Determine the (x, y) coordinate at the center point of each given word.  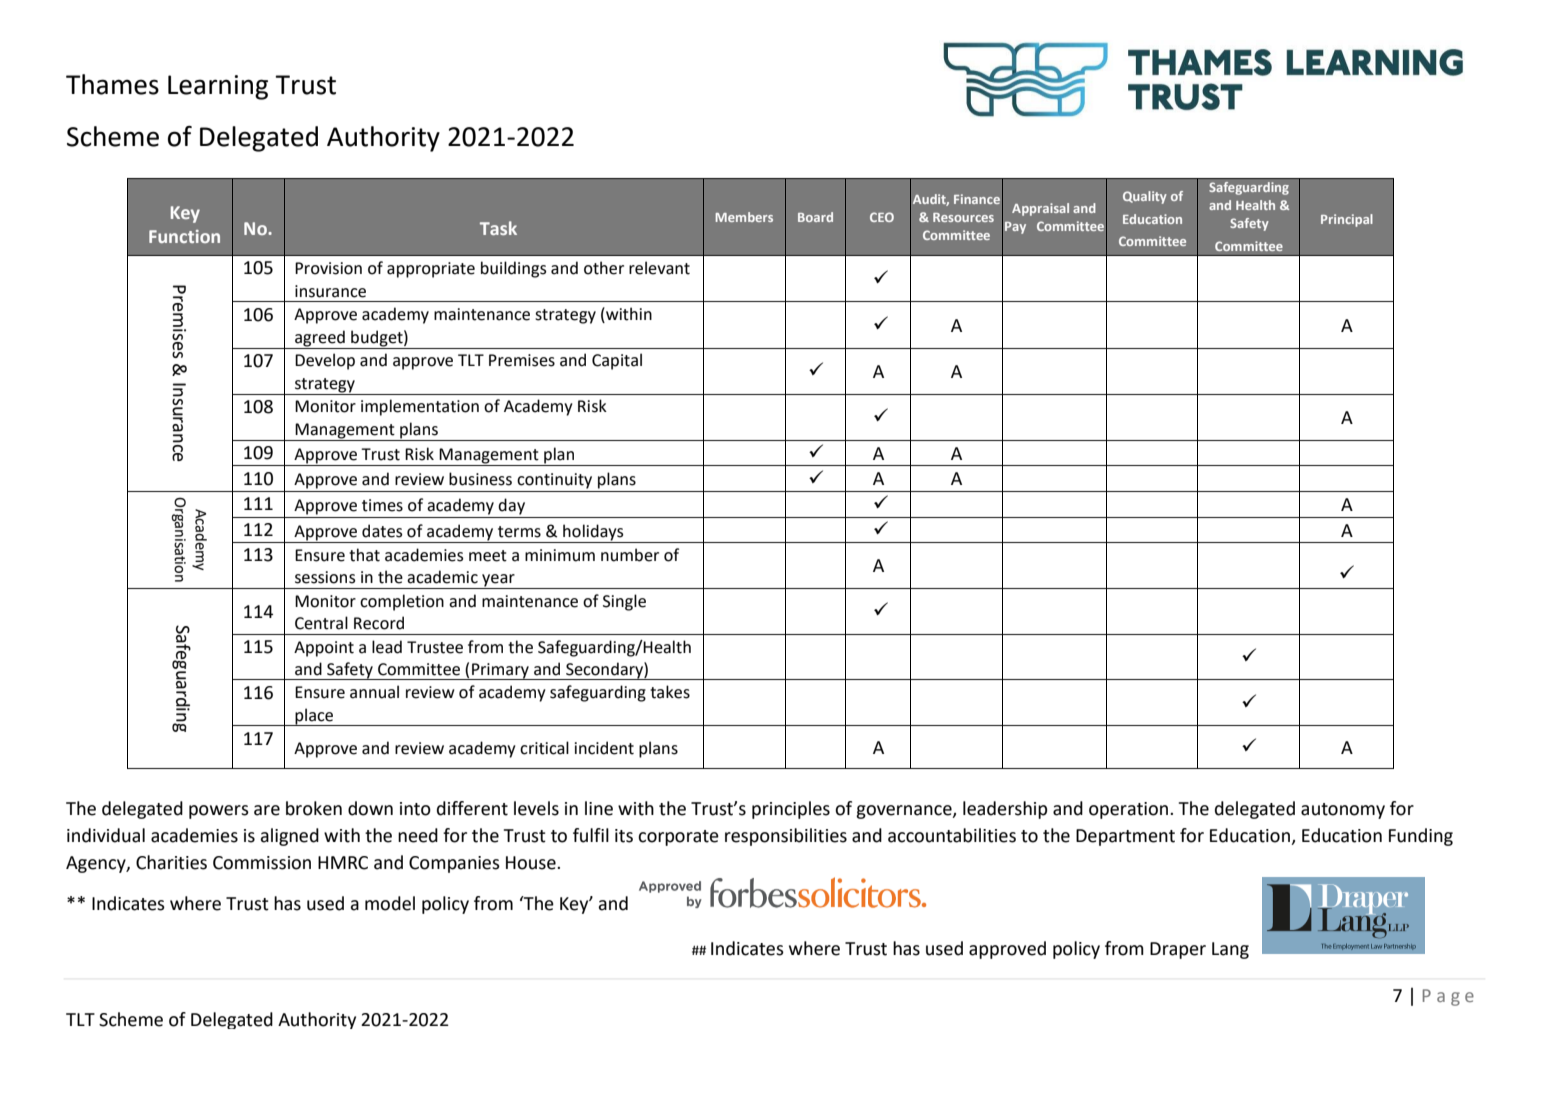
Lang (1230, 950)
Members (744, 217)
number (630, 555)
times (382, 505)
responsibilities (786, 837)
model (390, 903)
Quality (1145, 197)
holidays (593, 532)
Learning (218, 87)
